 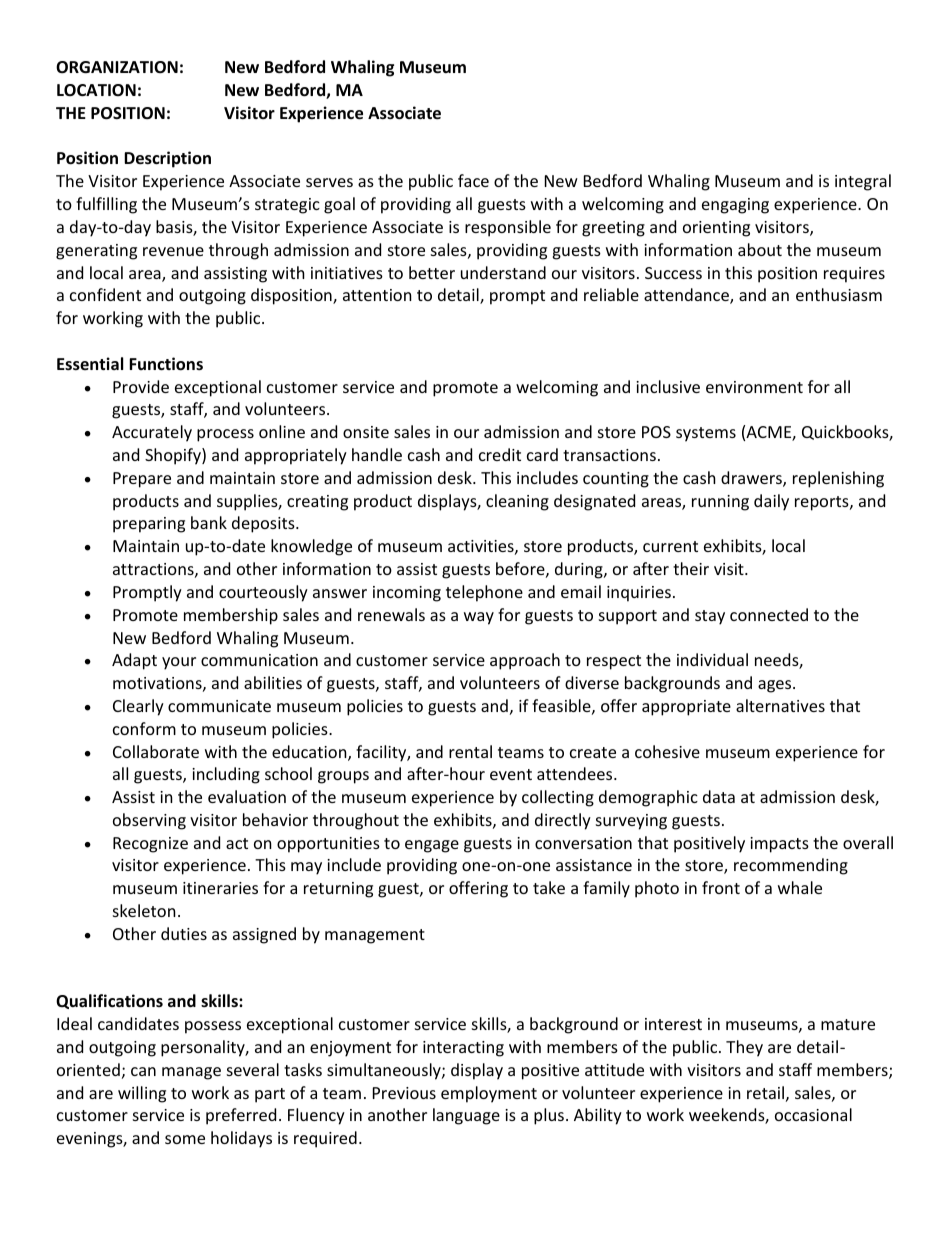 What do you see at coordinates (150, 845) in the screenshot?
I see `Recognize` at bounding box center [150, 845].
